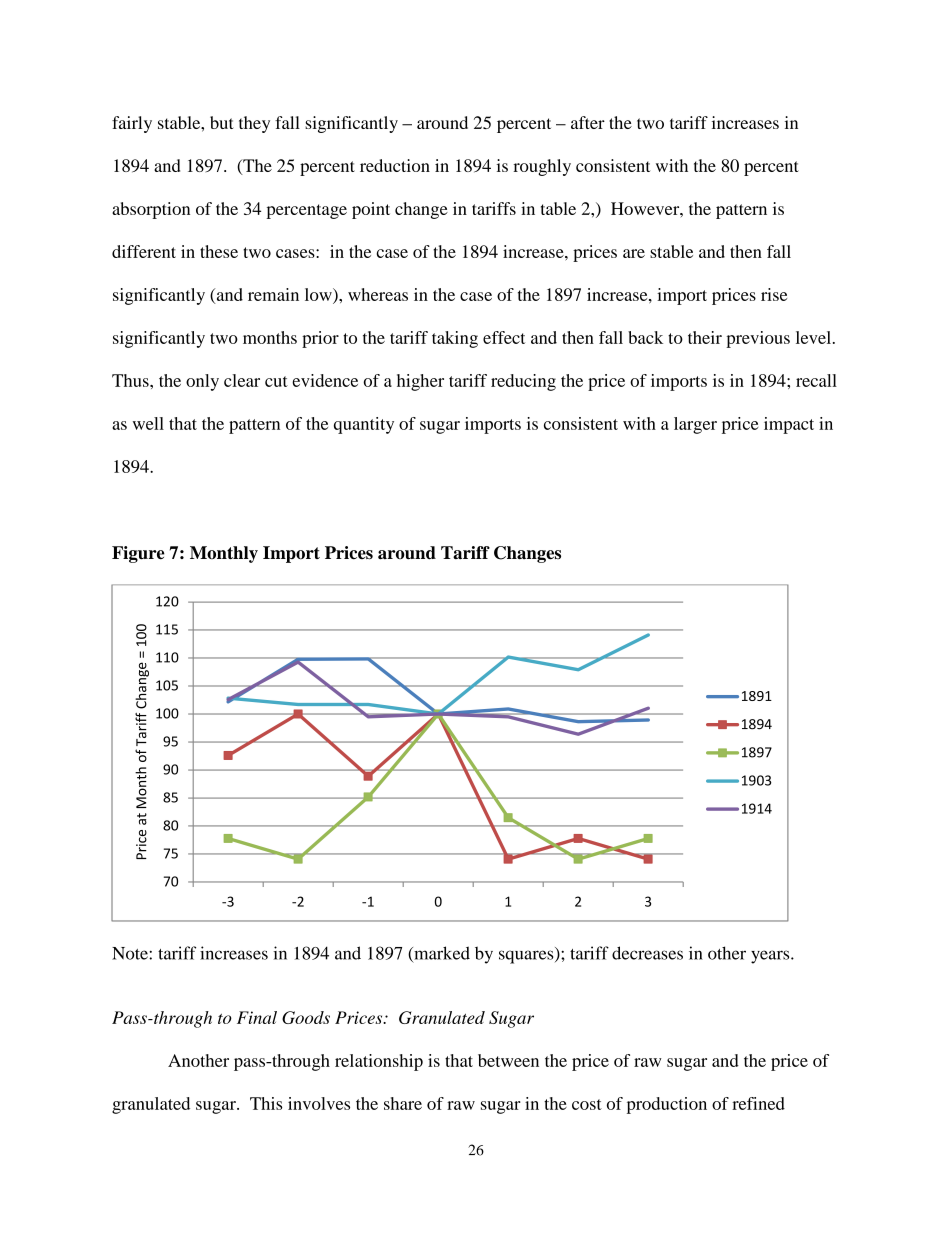  What do you see at coordinates (266, 1103) in the screenshot?
I see `This` at bounding box center [266, 1103].
